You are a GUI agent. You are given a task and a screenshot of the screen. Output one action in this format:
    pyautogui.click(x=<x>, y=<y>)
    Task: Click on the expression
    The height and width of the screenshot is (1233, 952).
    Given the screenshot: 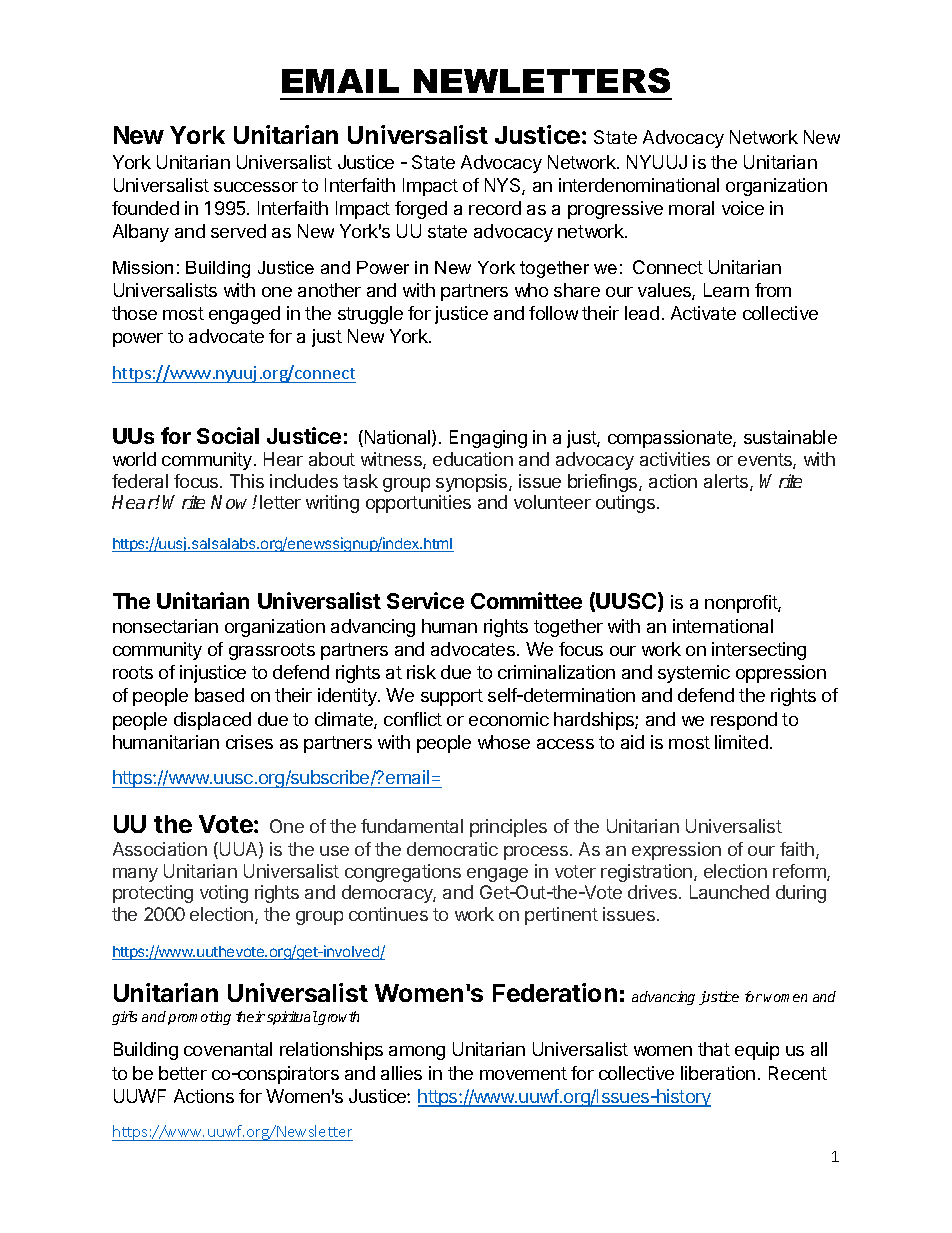 What is the action you would take?
    pyautogui.click(x=676, y=851)
